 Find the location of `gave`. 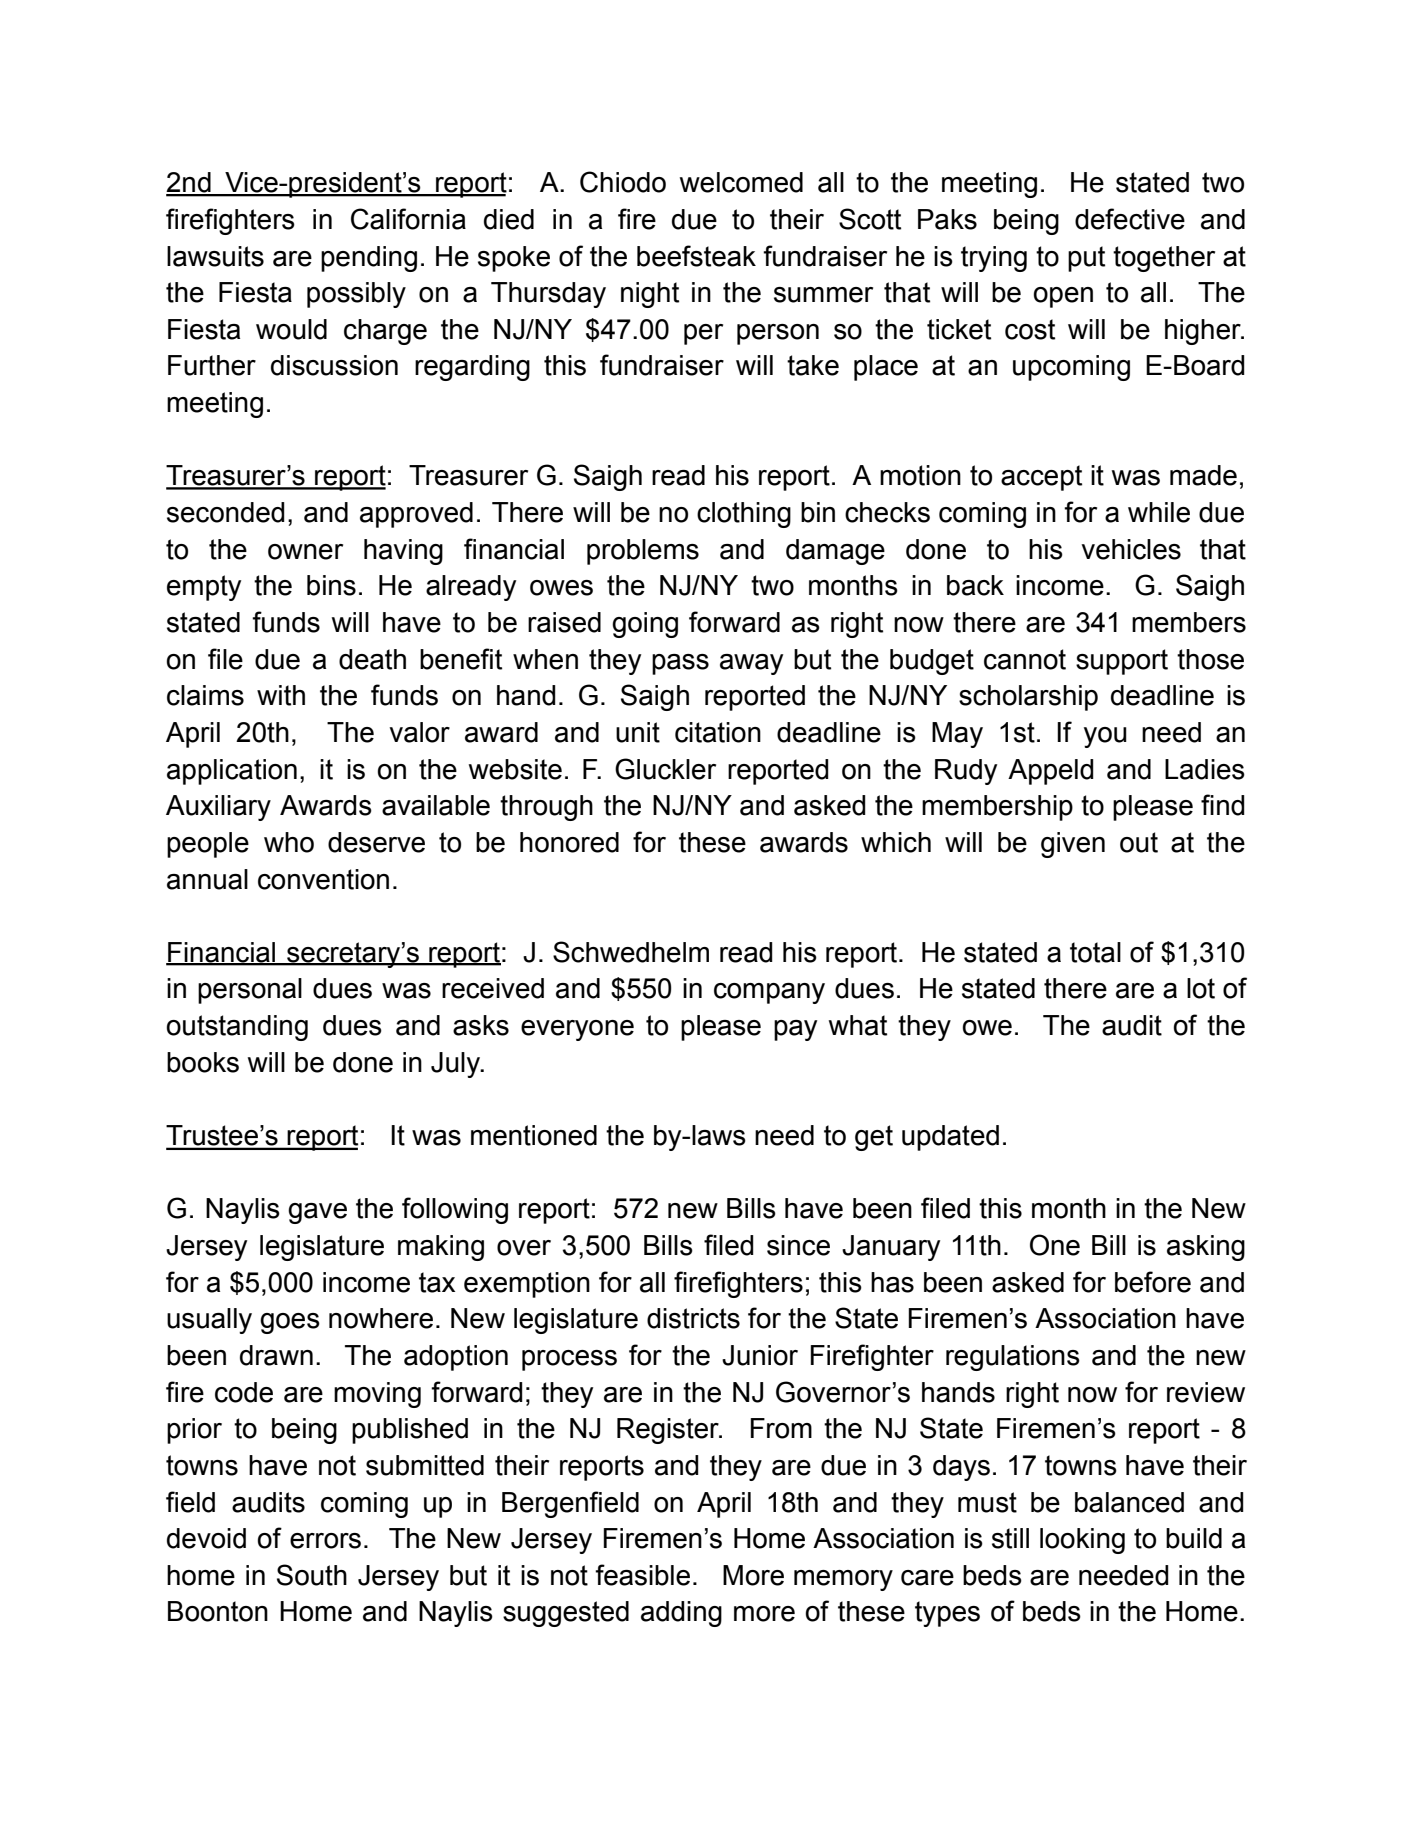

gave is located at coordinates (317, 1213).
